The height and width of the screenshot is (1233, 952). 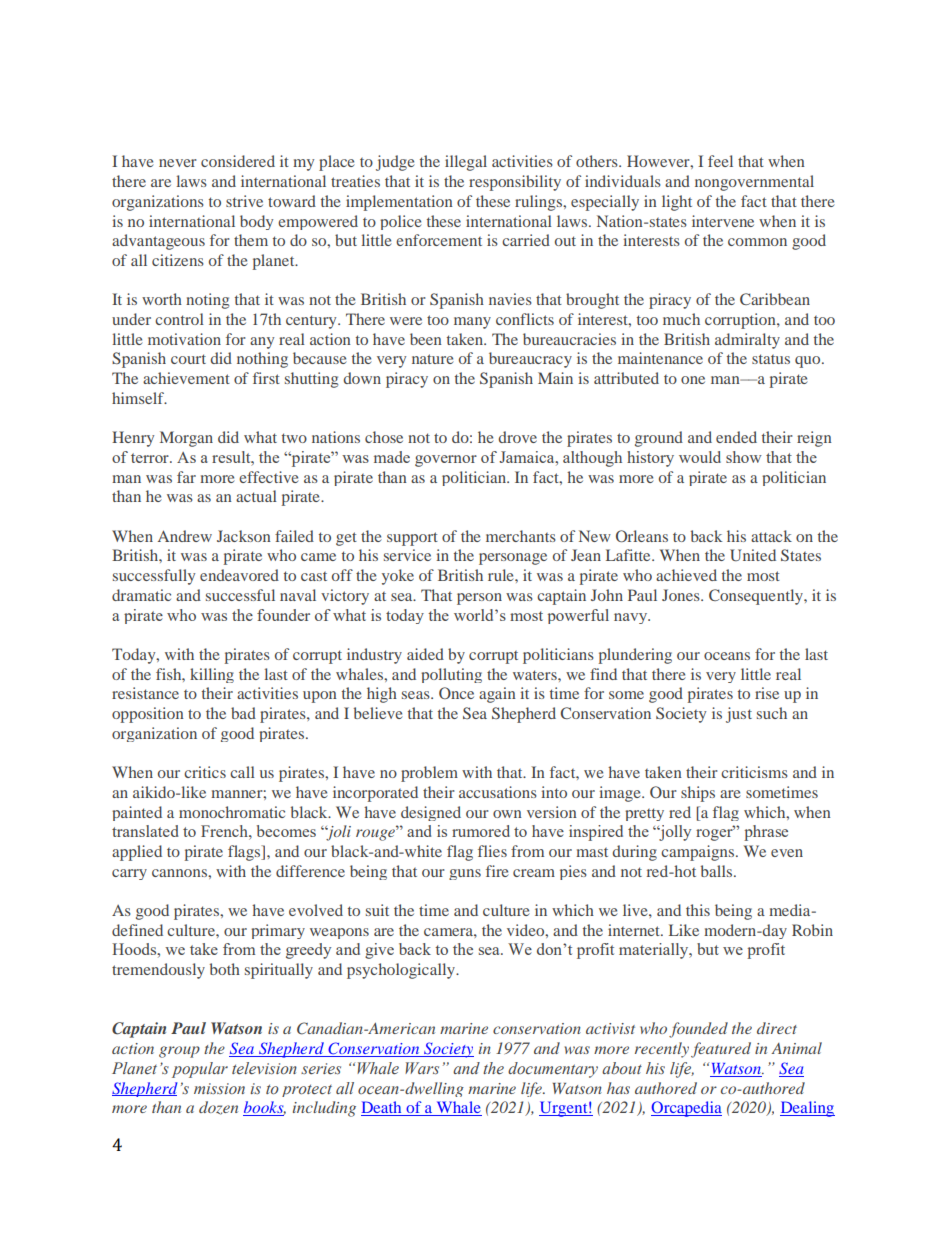 I want to click on just, so click(x=739, y=715).
